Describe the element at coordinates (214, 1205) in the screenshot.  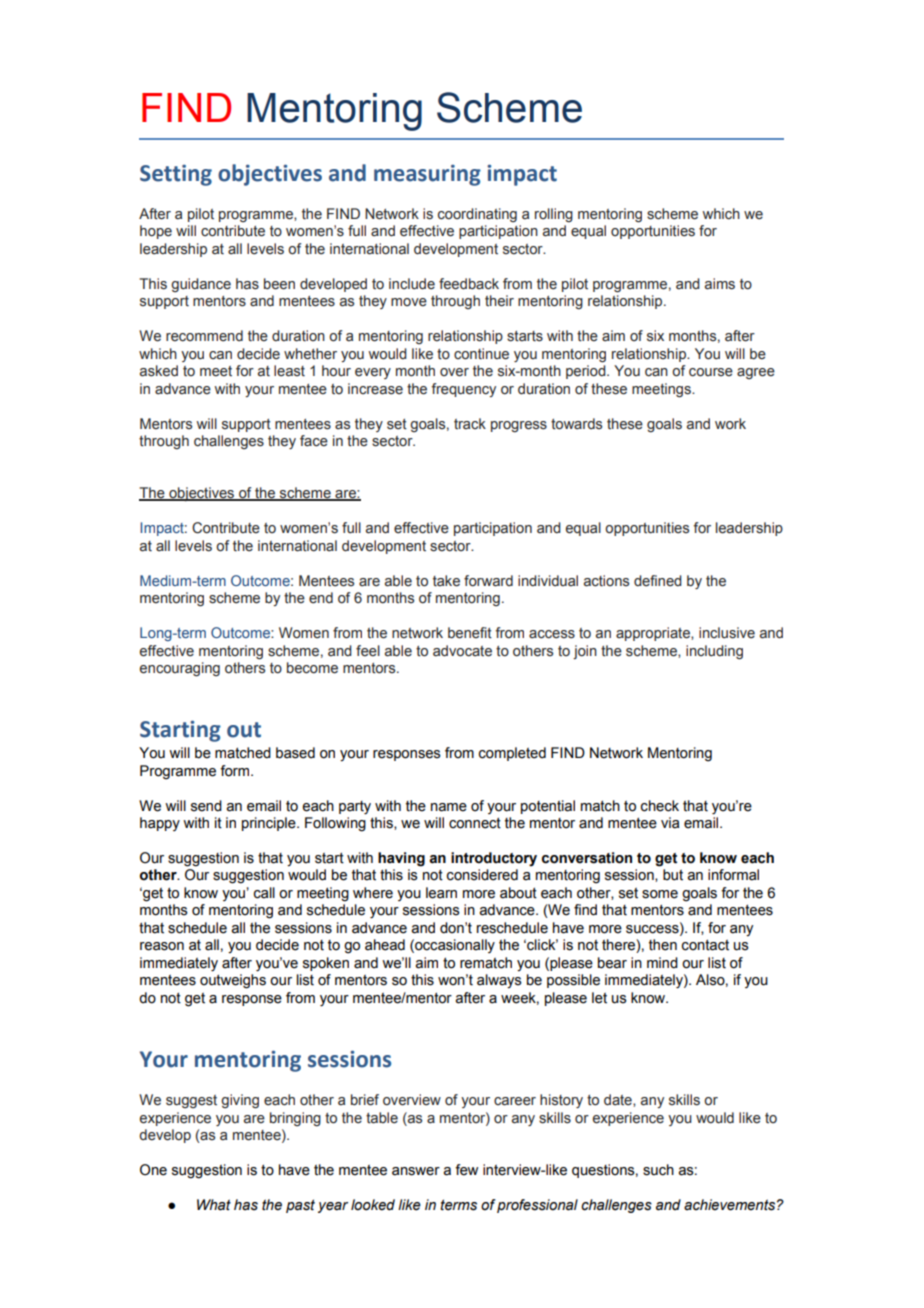
I see `What` at that location.
